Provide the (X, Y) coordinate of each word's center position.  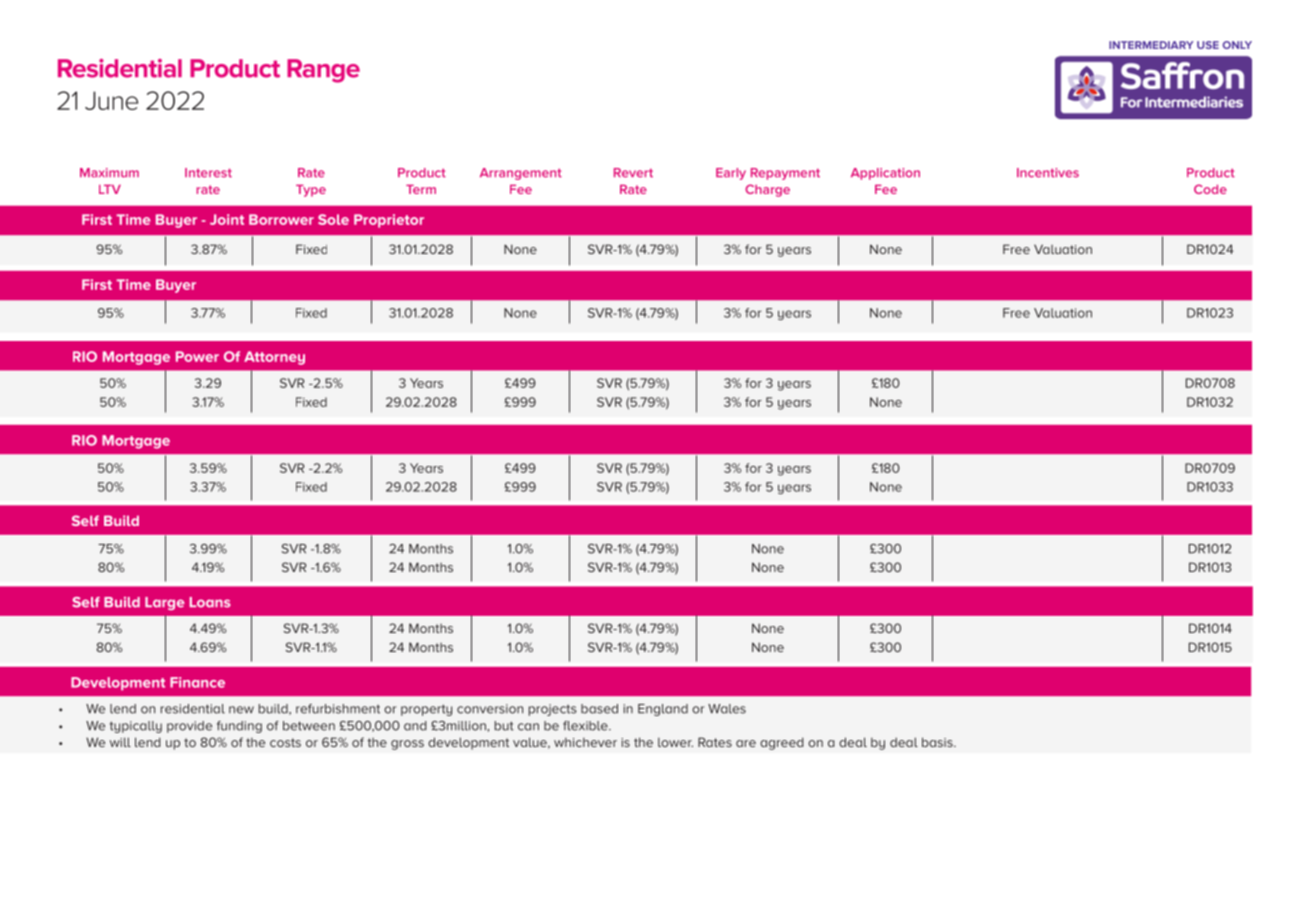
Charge (767, 190)
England (663, 710)
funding (239, 727)
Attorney (274, 358)
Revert (633, 173)
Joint (227, 219)
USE (1208, 45)
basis (938, 742)
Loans (210, 602)
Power (197, 356)
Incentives (1048, 173)
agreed (782, 743)
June (111, 100)
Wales (727, 709)
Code (1210, 189)
